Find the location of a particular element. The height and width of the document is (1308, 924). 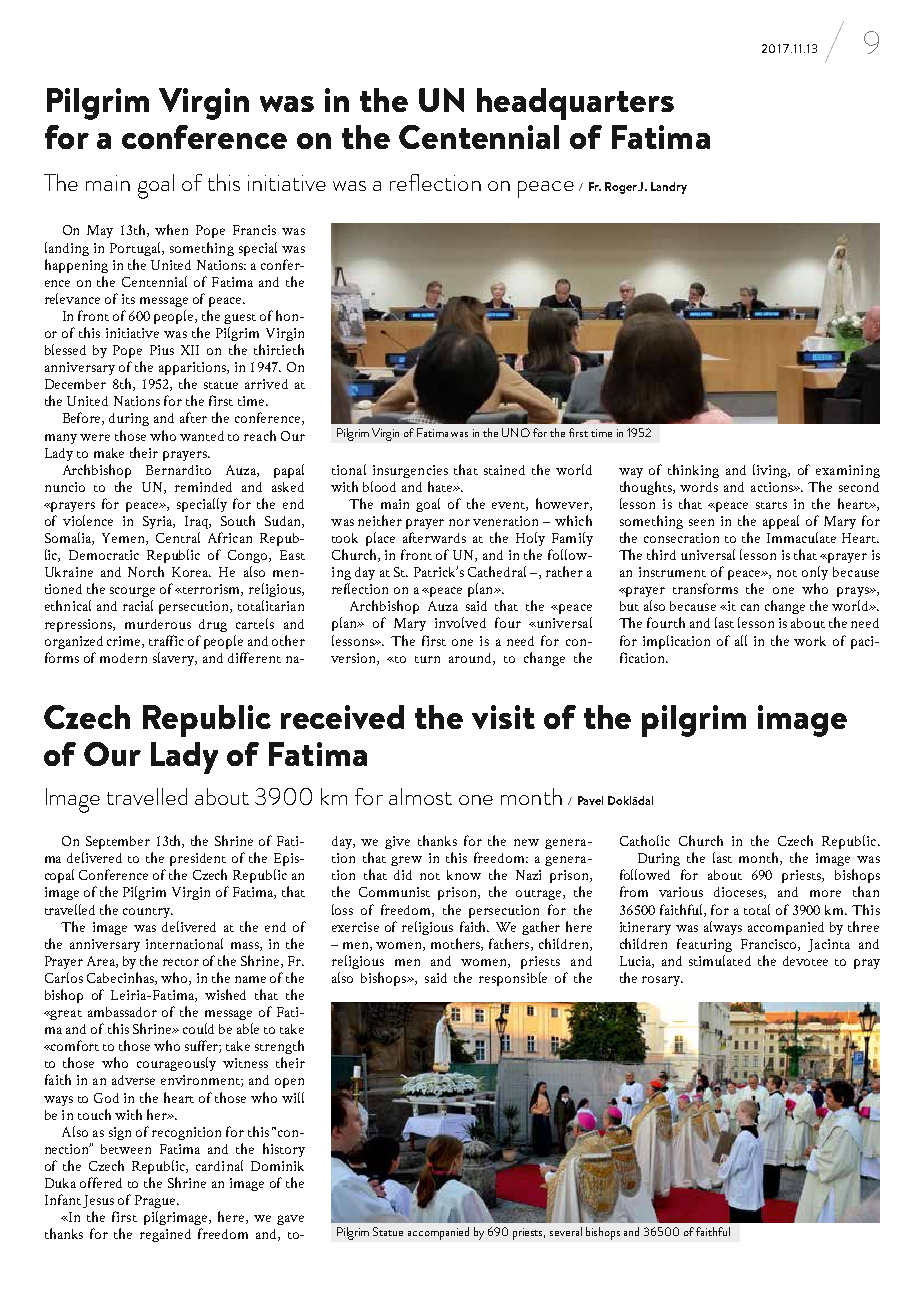

modern is located at coordinates (123, 658).
